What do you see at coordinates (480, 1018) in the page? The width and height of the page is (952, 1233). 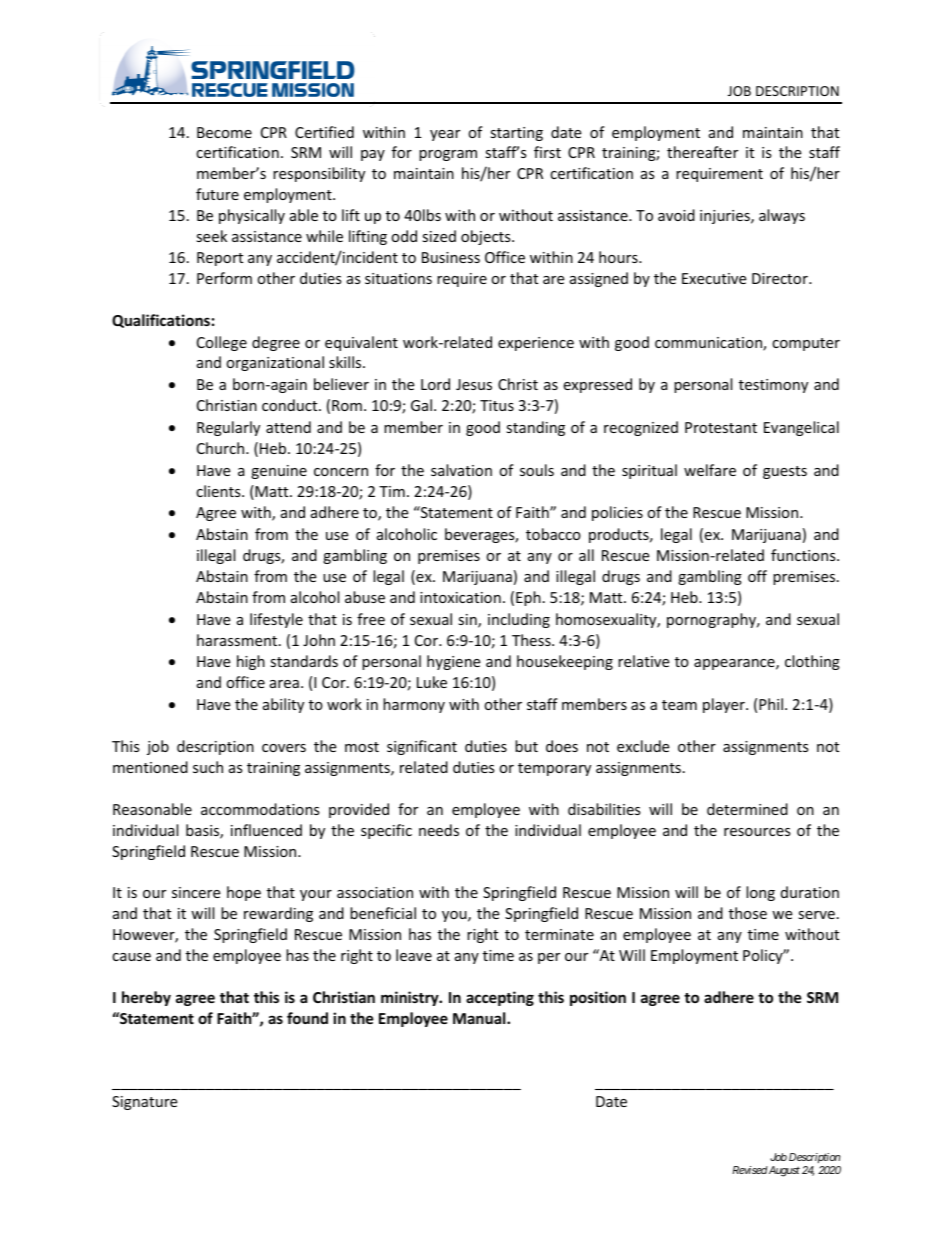 I see `Manual` at bounding box center [480, 1018].
